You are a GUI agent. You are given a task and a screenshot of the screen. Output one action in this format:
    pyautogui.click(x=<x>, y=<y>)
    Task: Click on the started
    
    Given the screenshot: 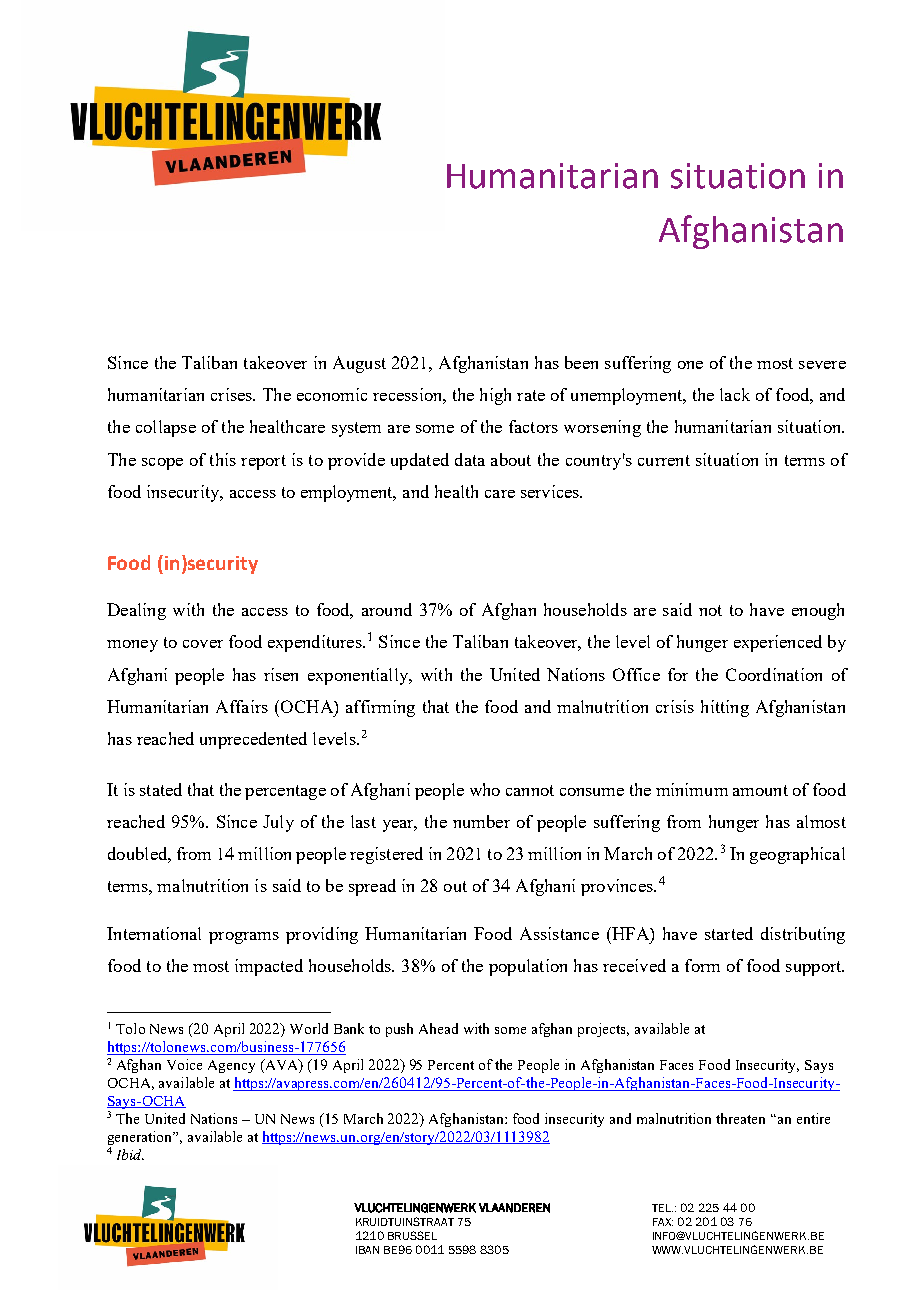 What is the action you would take?
    pyautogui.click(x=729, y=933)
